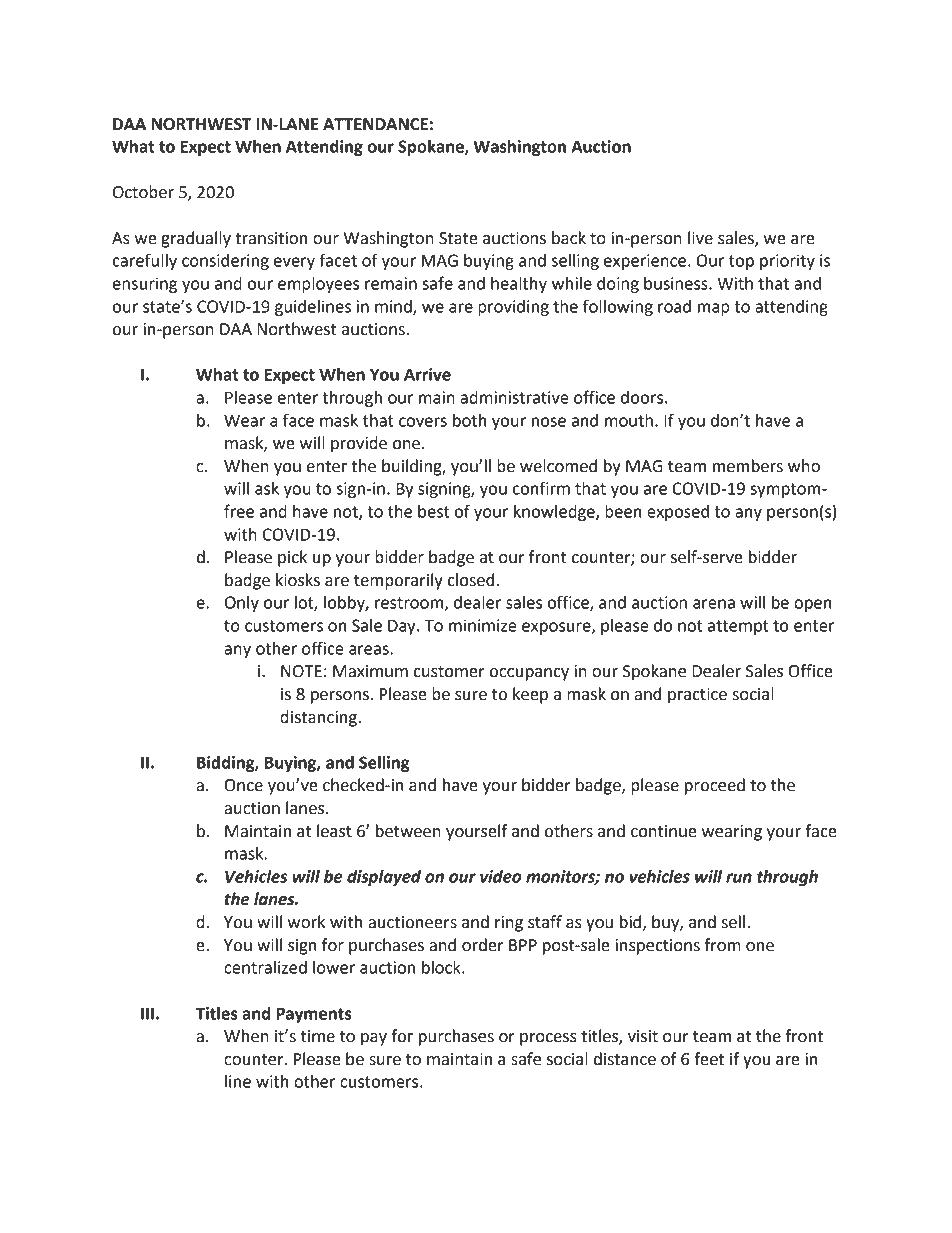 Image resolution: width=952 pixels, height=1233 pixels. What do you see at coordinates (700, 238) in the image?
I see `live` at bounding box center [700, 238].
